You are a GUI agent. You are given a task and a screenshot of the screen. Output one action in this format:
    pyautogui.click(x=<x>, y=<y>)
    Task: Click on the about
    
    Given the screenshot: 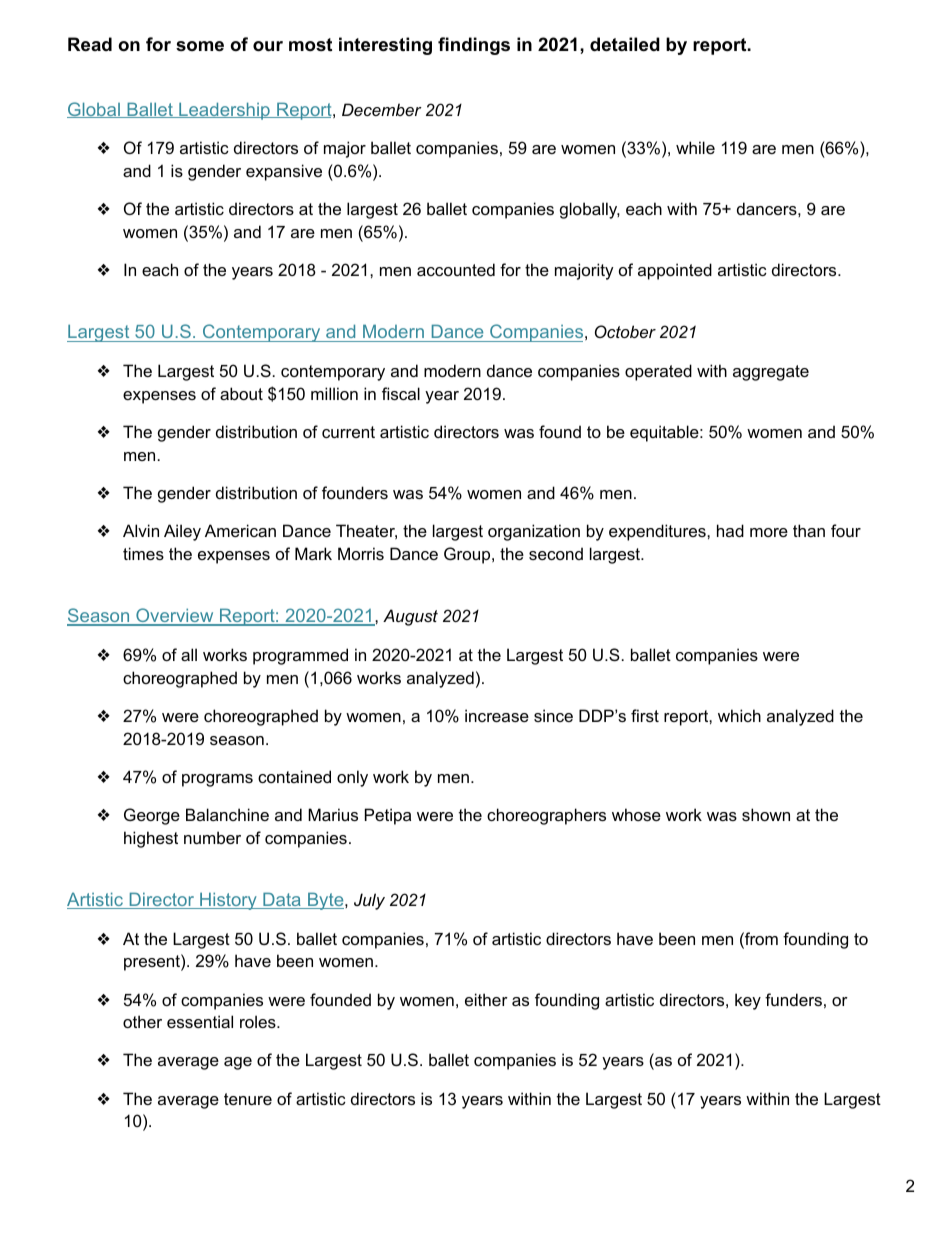 What is the action you would take?
    pyautogui.click(x=241, y=393)
